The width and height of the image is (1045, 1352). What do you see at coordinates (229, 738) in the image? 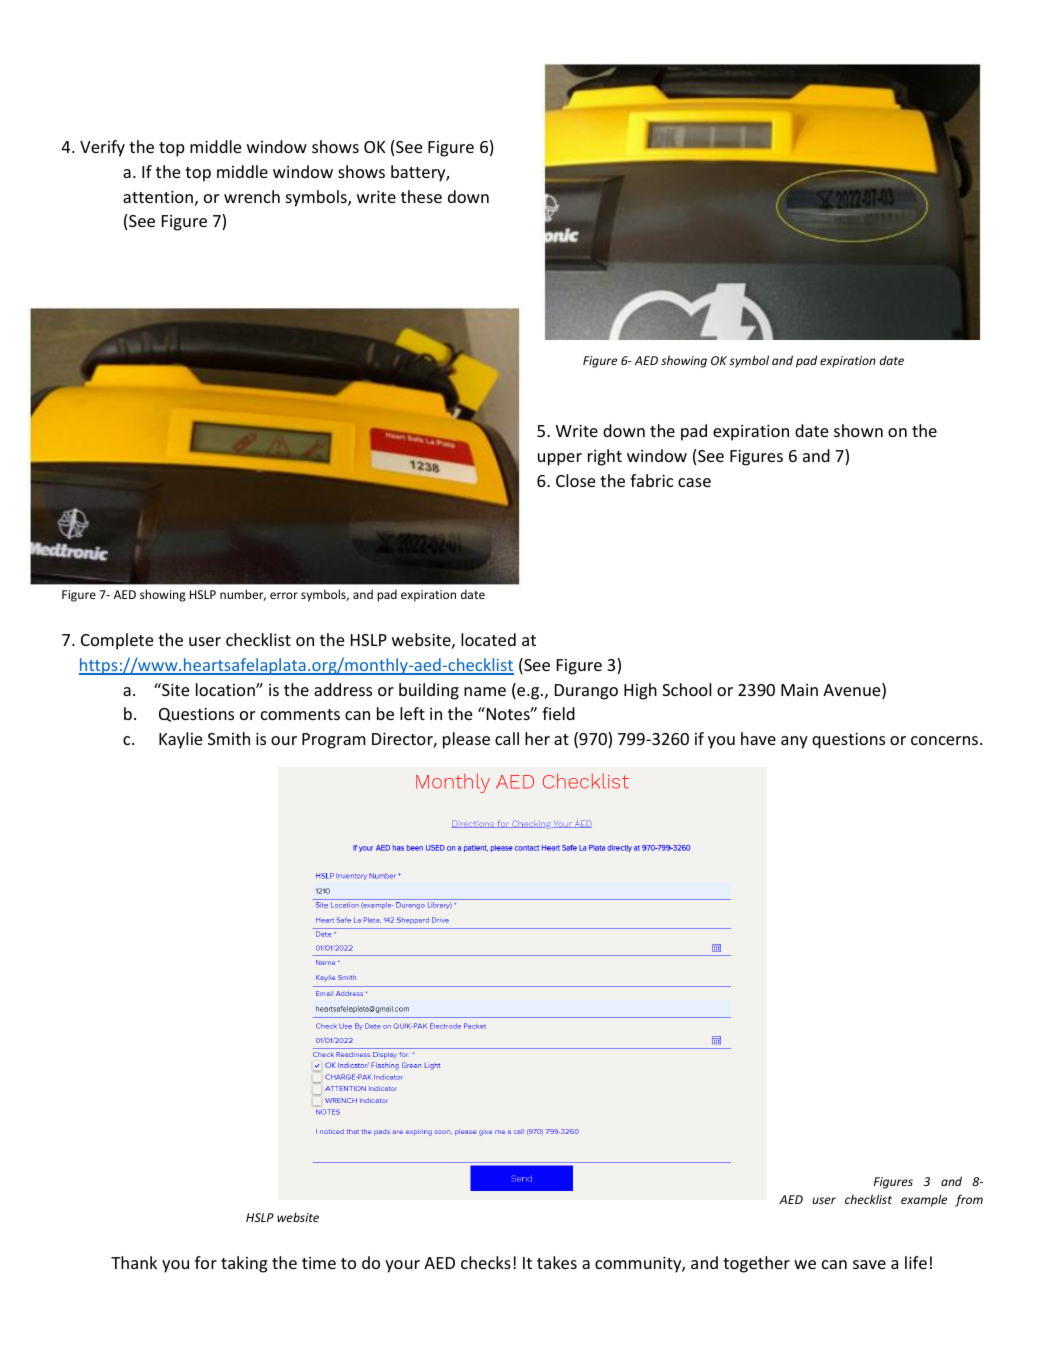
I see `Smith` at bounding box center [229, 738].
